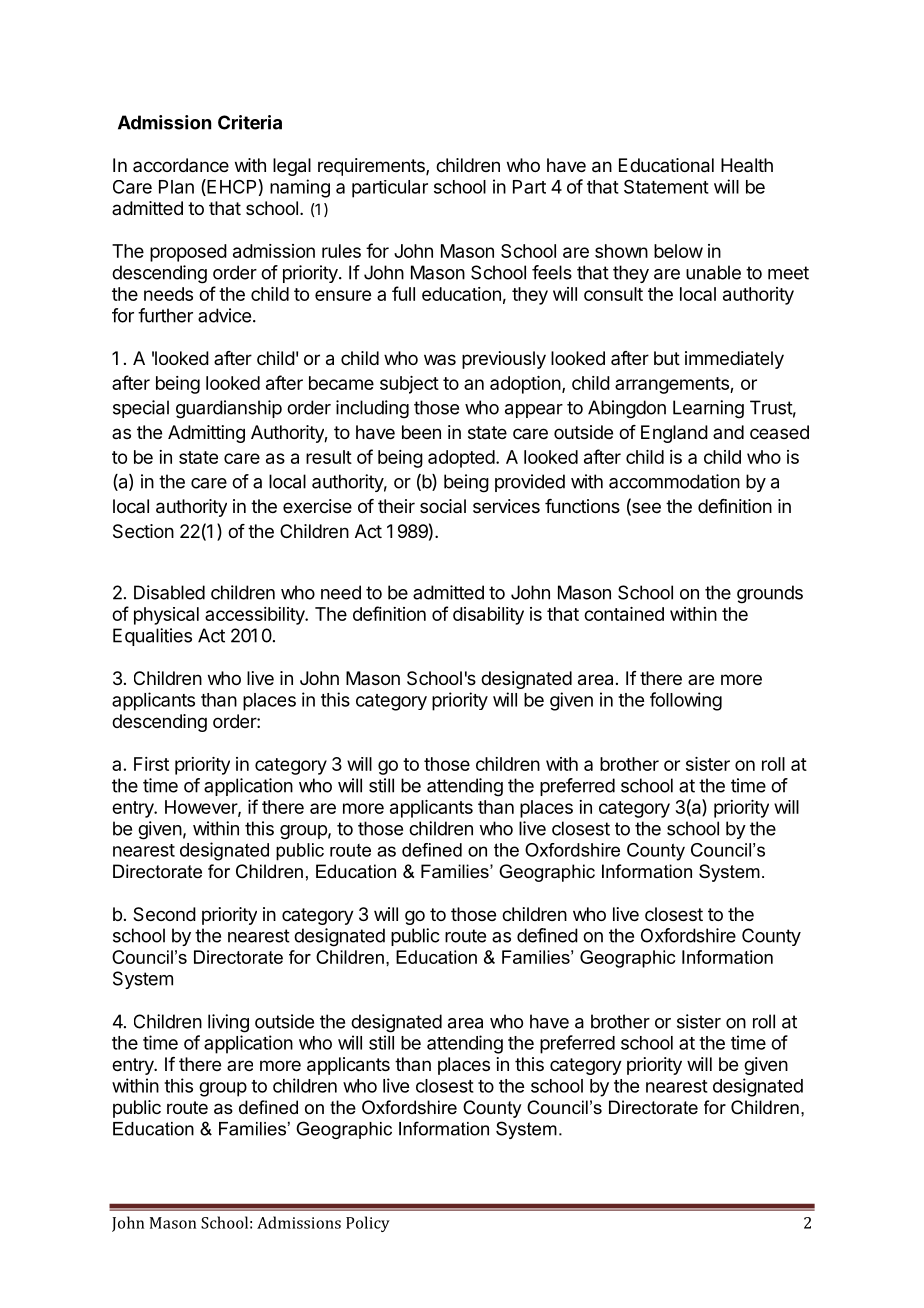 The width and height of the screenshot is (924, 1308). What do you see at coordinates (372, 167) in the screenshot?
I see `requirements` at bounding box center [372, 167].
